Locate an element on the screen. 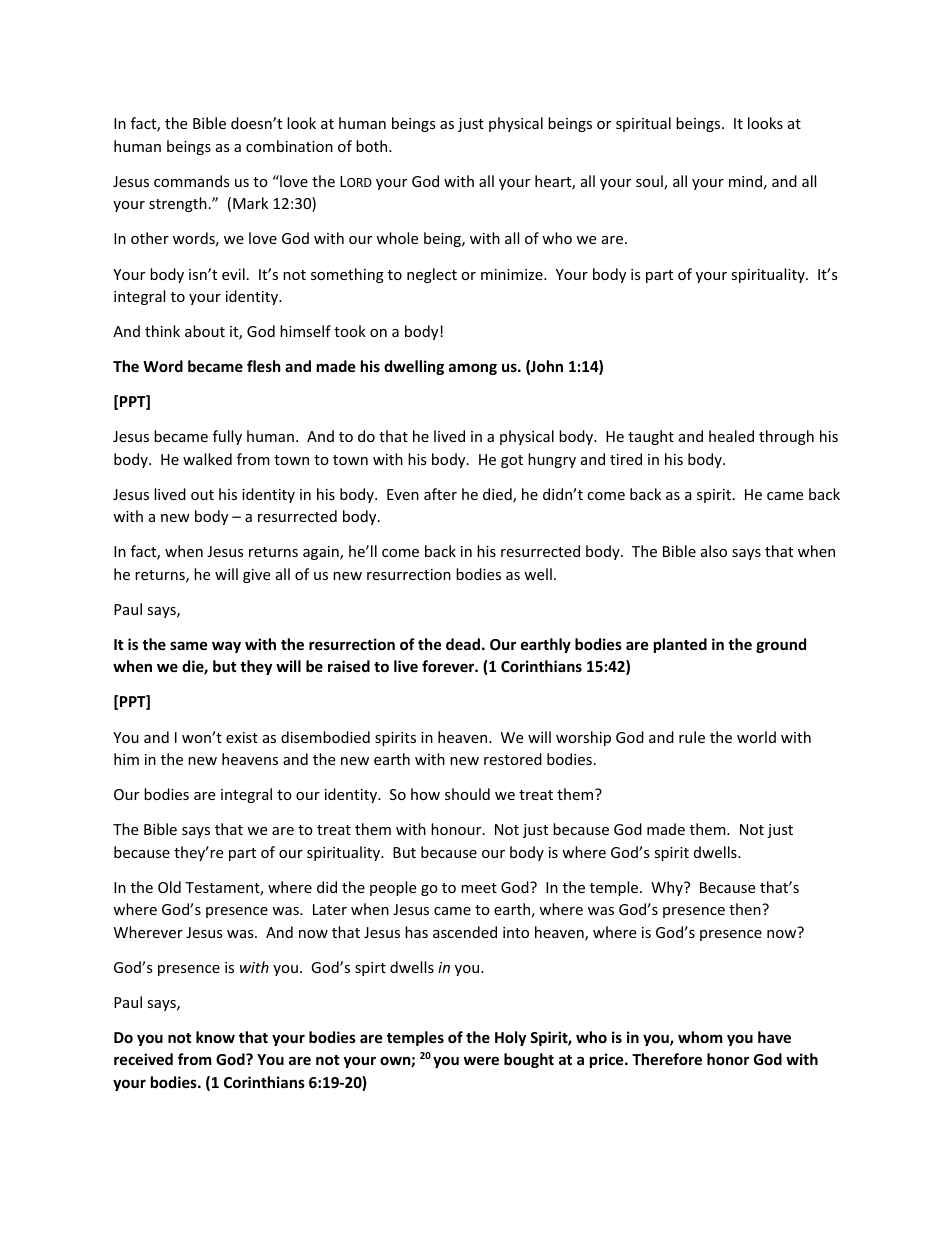  whom is located at coordinates (700, 1037).
